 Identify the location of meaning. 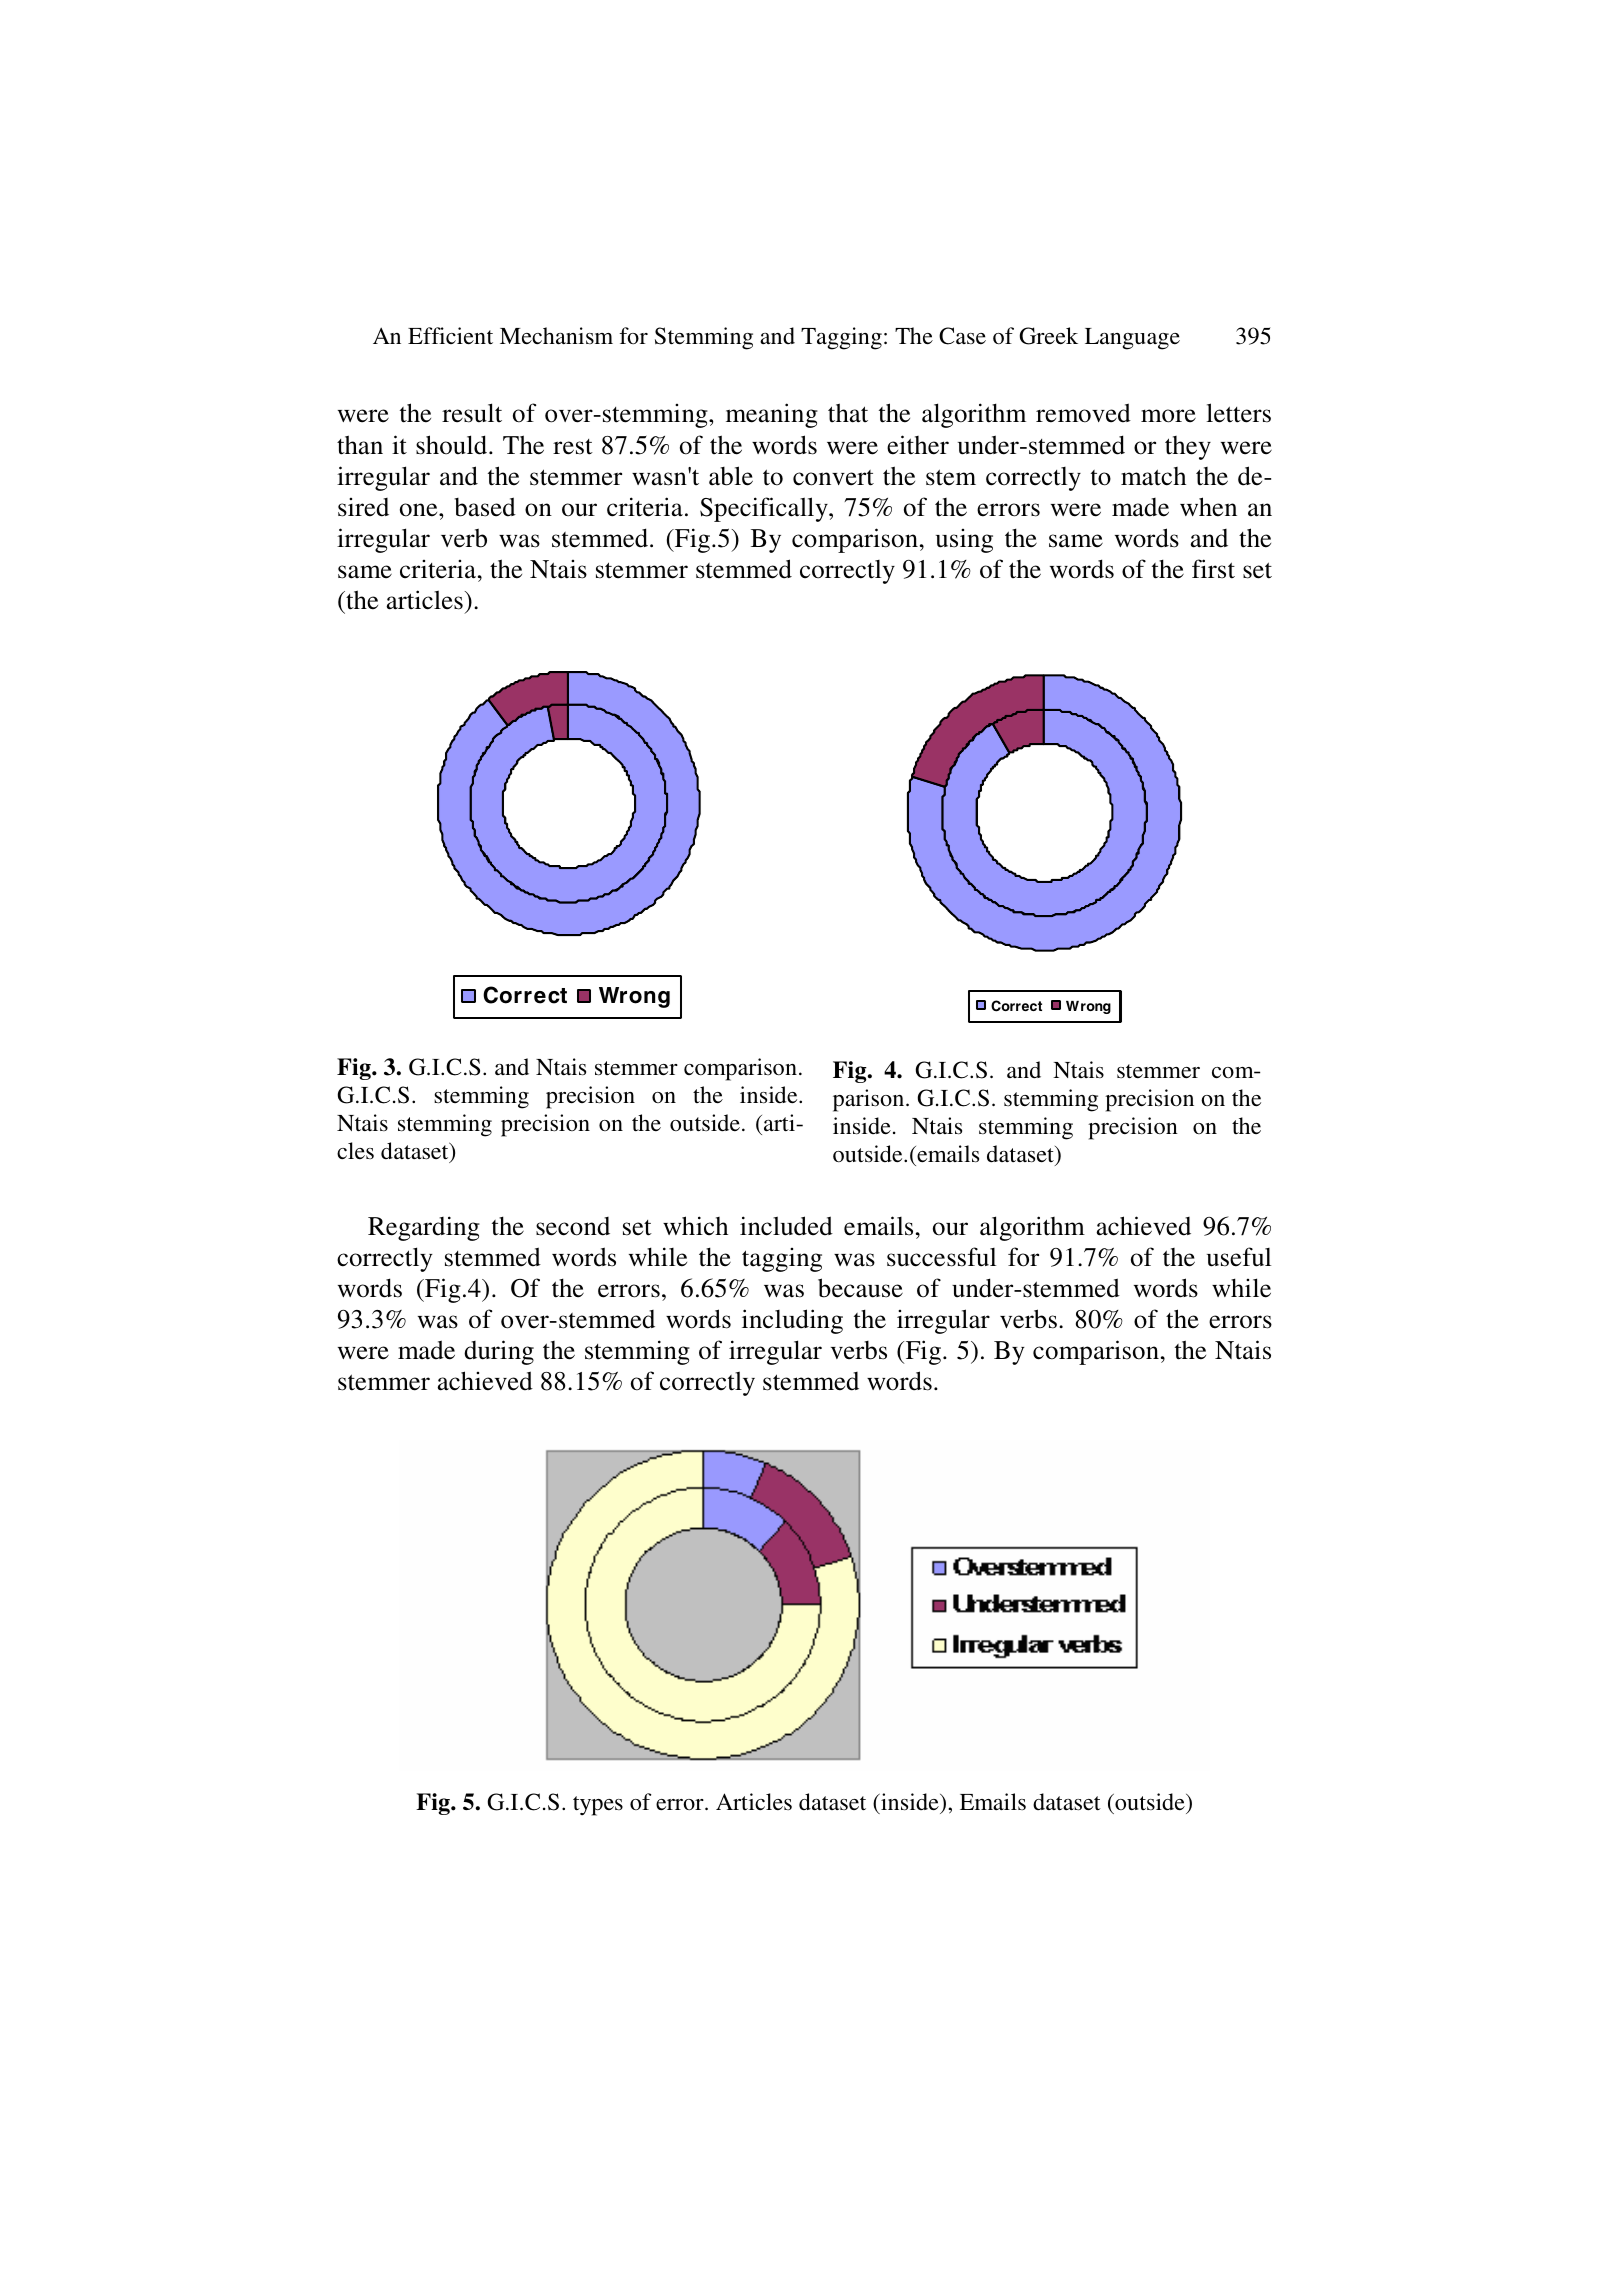
(772, 415).
